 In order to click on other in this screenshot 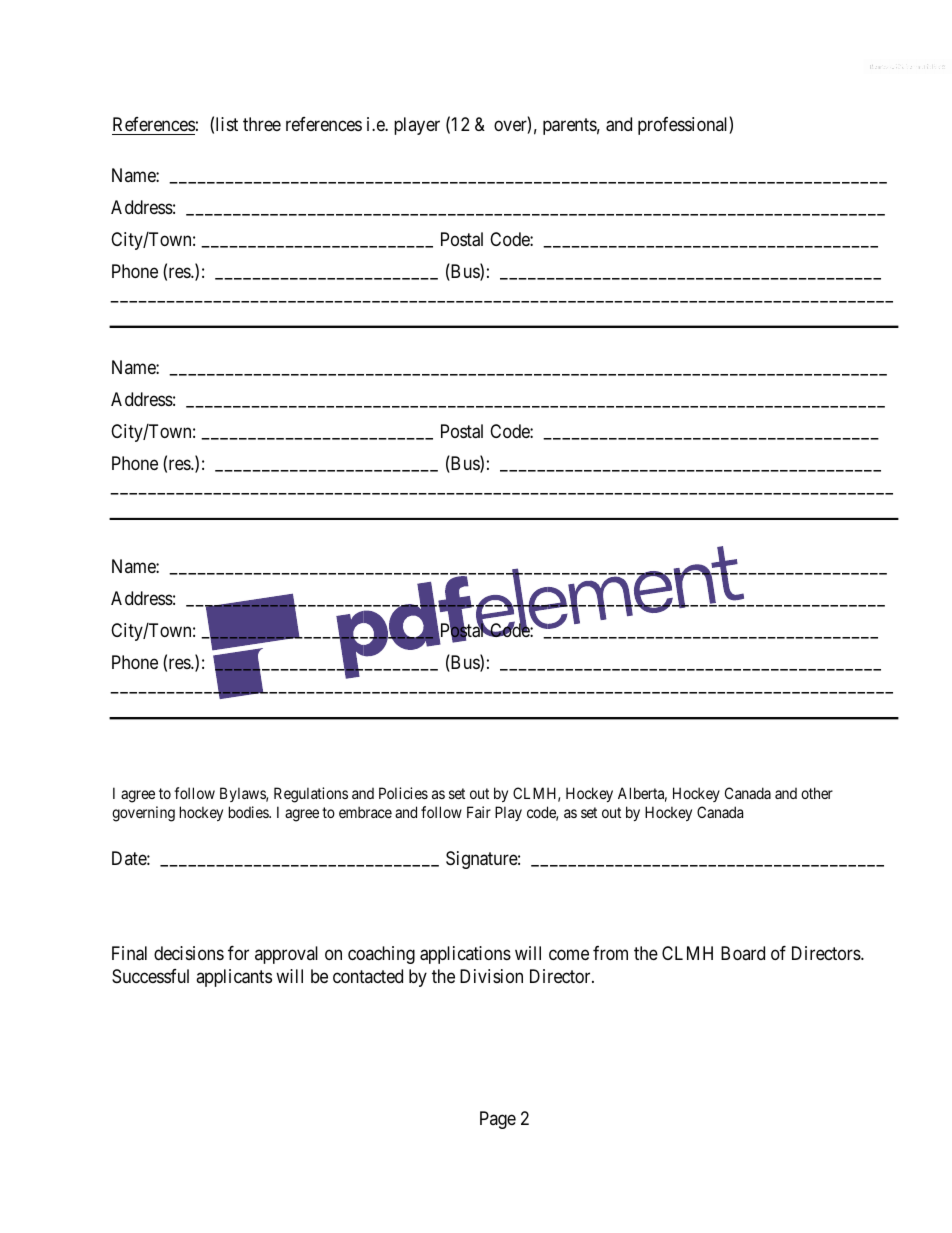, I will do `click(817, 793)`.
